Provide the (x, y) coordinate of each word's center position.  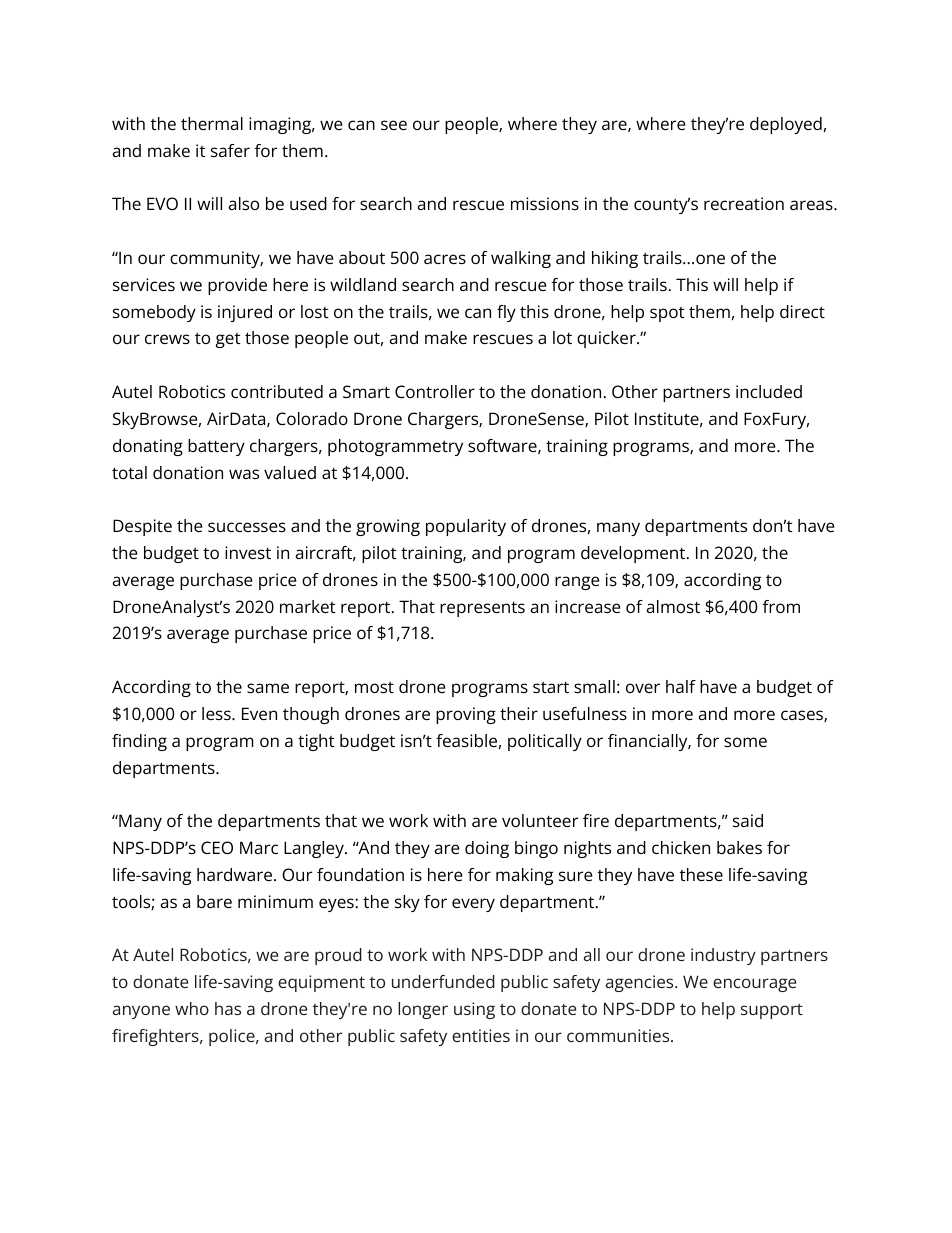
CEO (217, 847)
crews (167, 339)
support (772, 1011)
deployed (786, 125)
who (192, 1008)
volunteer (540, 820)
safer (230, 150)
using (474, 1010)
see (394, 125)
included (769, 391)
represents (482, 609)
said (748, 820)
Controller (435, 391)
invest (248, 552)
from (781, 606)
